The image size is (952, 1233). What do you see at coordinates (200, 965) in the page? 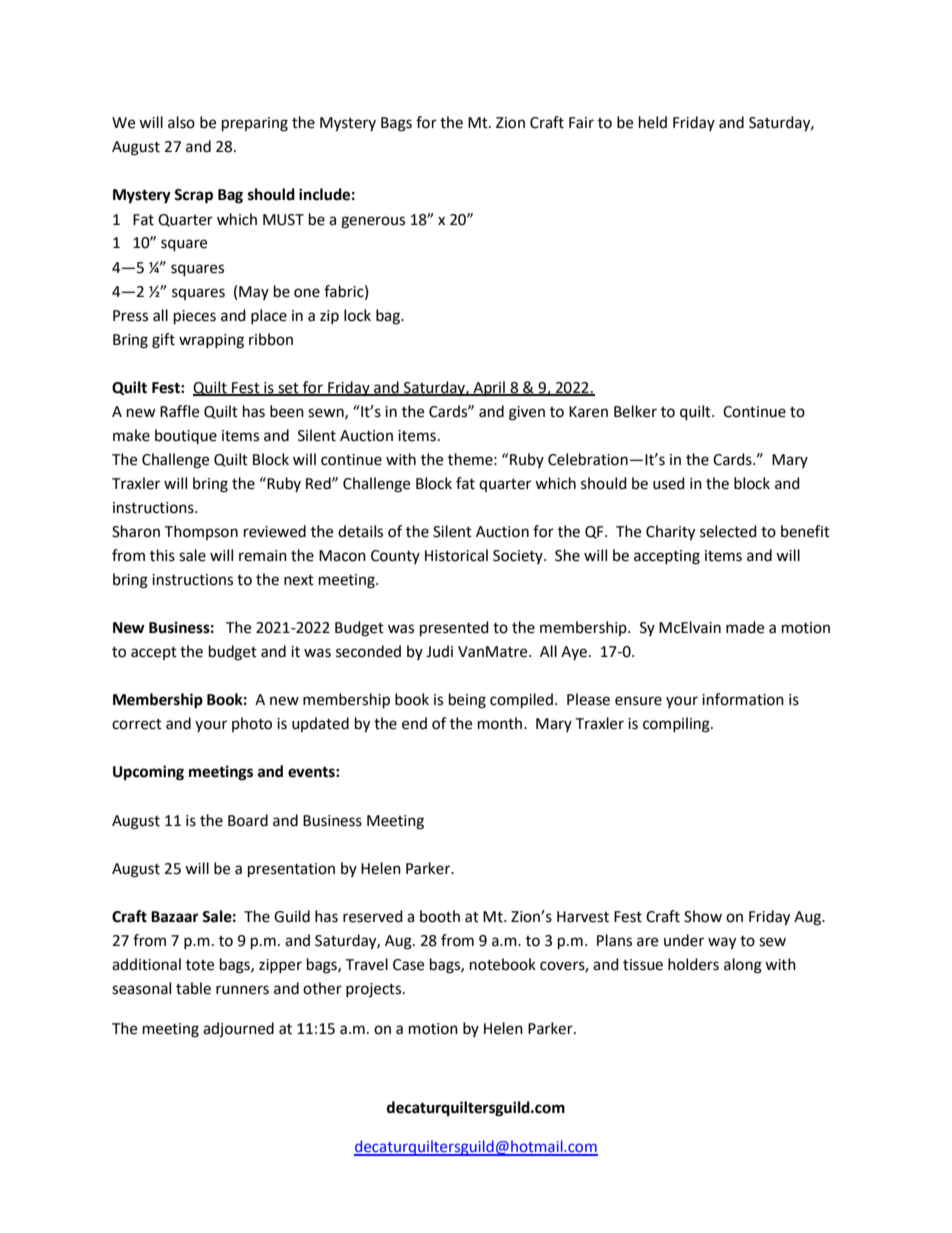
I see `tote` at bounding box center [200, 965].
